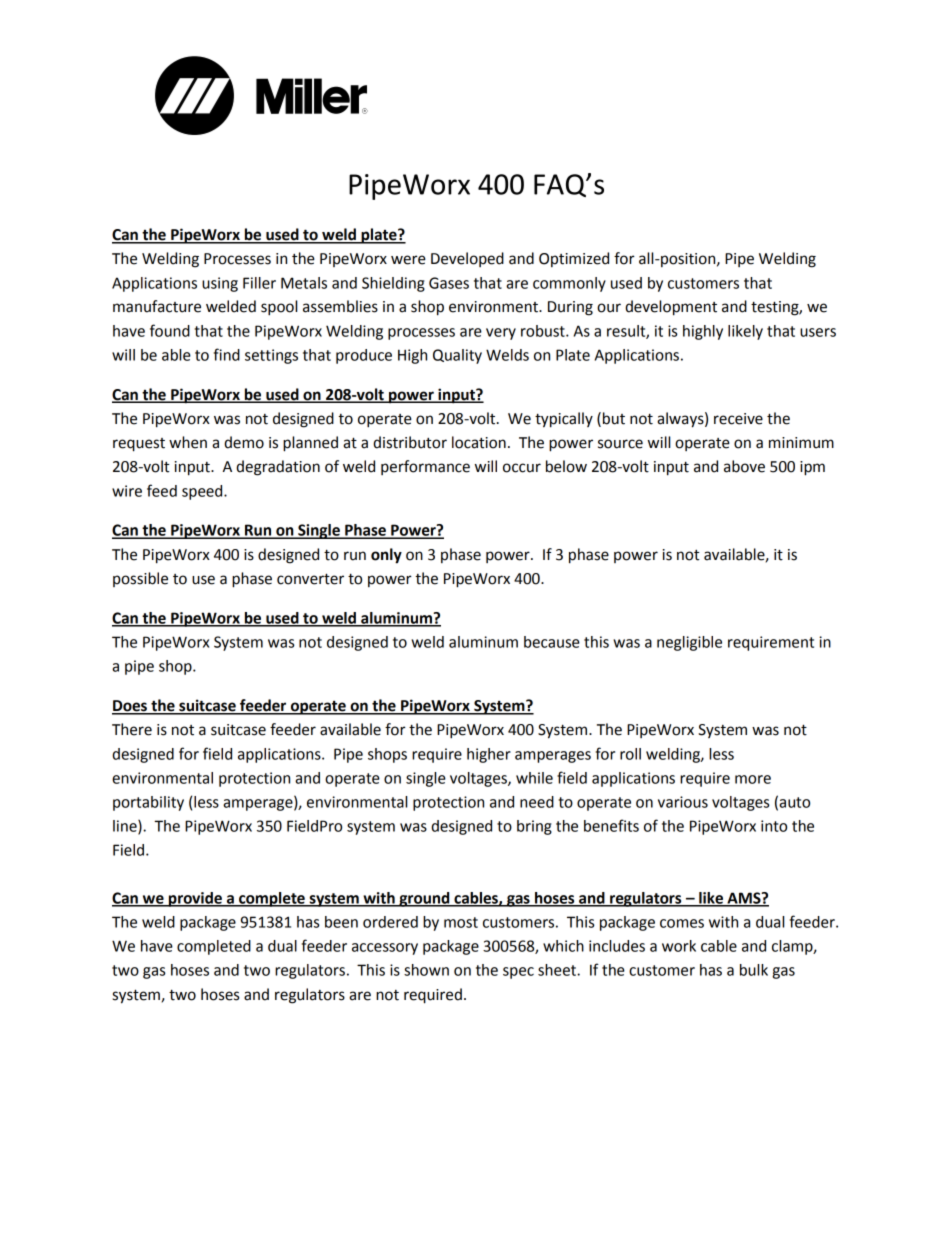 The height and width of the document is (1233, 952). I want to click on possible, so click(140, 579).
